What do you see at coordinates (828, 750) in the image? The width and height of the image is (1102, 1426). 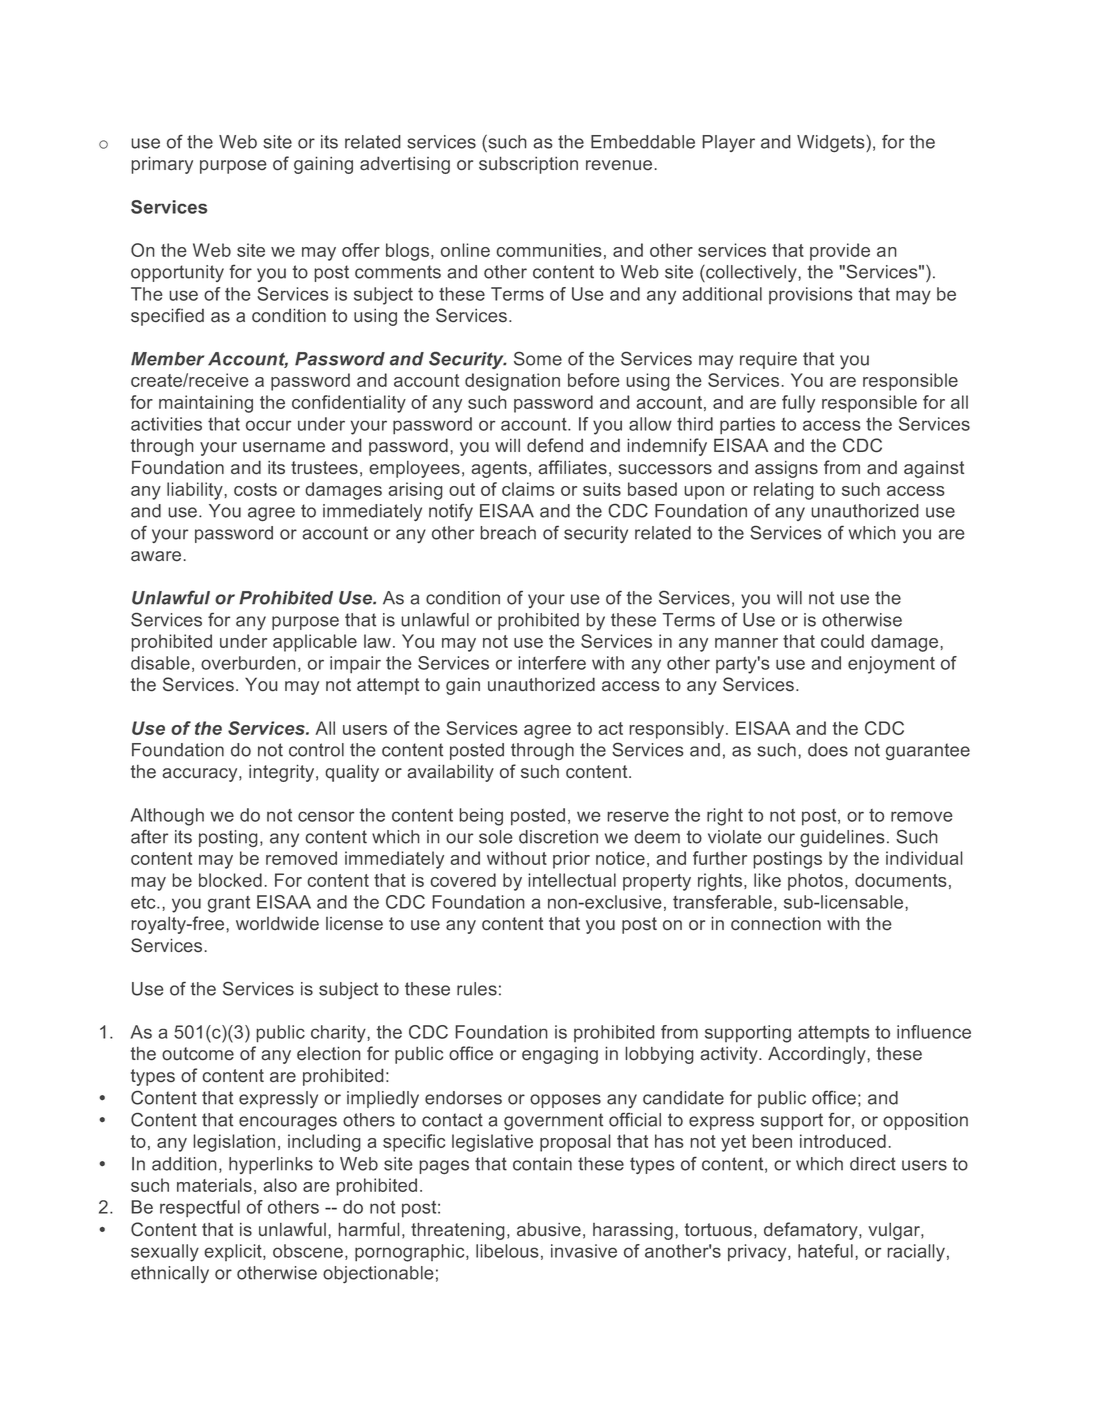 I see `does` at bounding box center [828, 750].
